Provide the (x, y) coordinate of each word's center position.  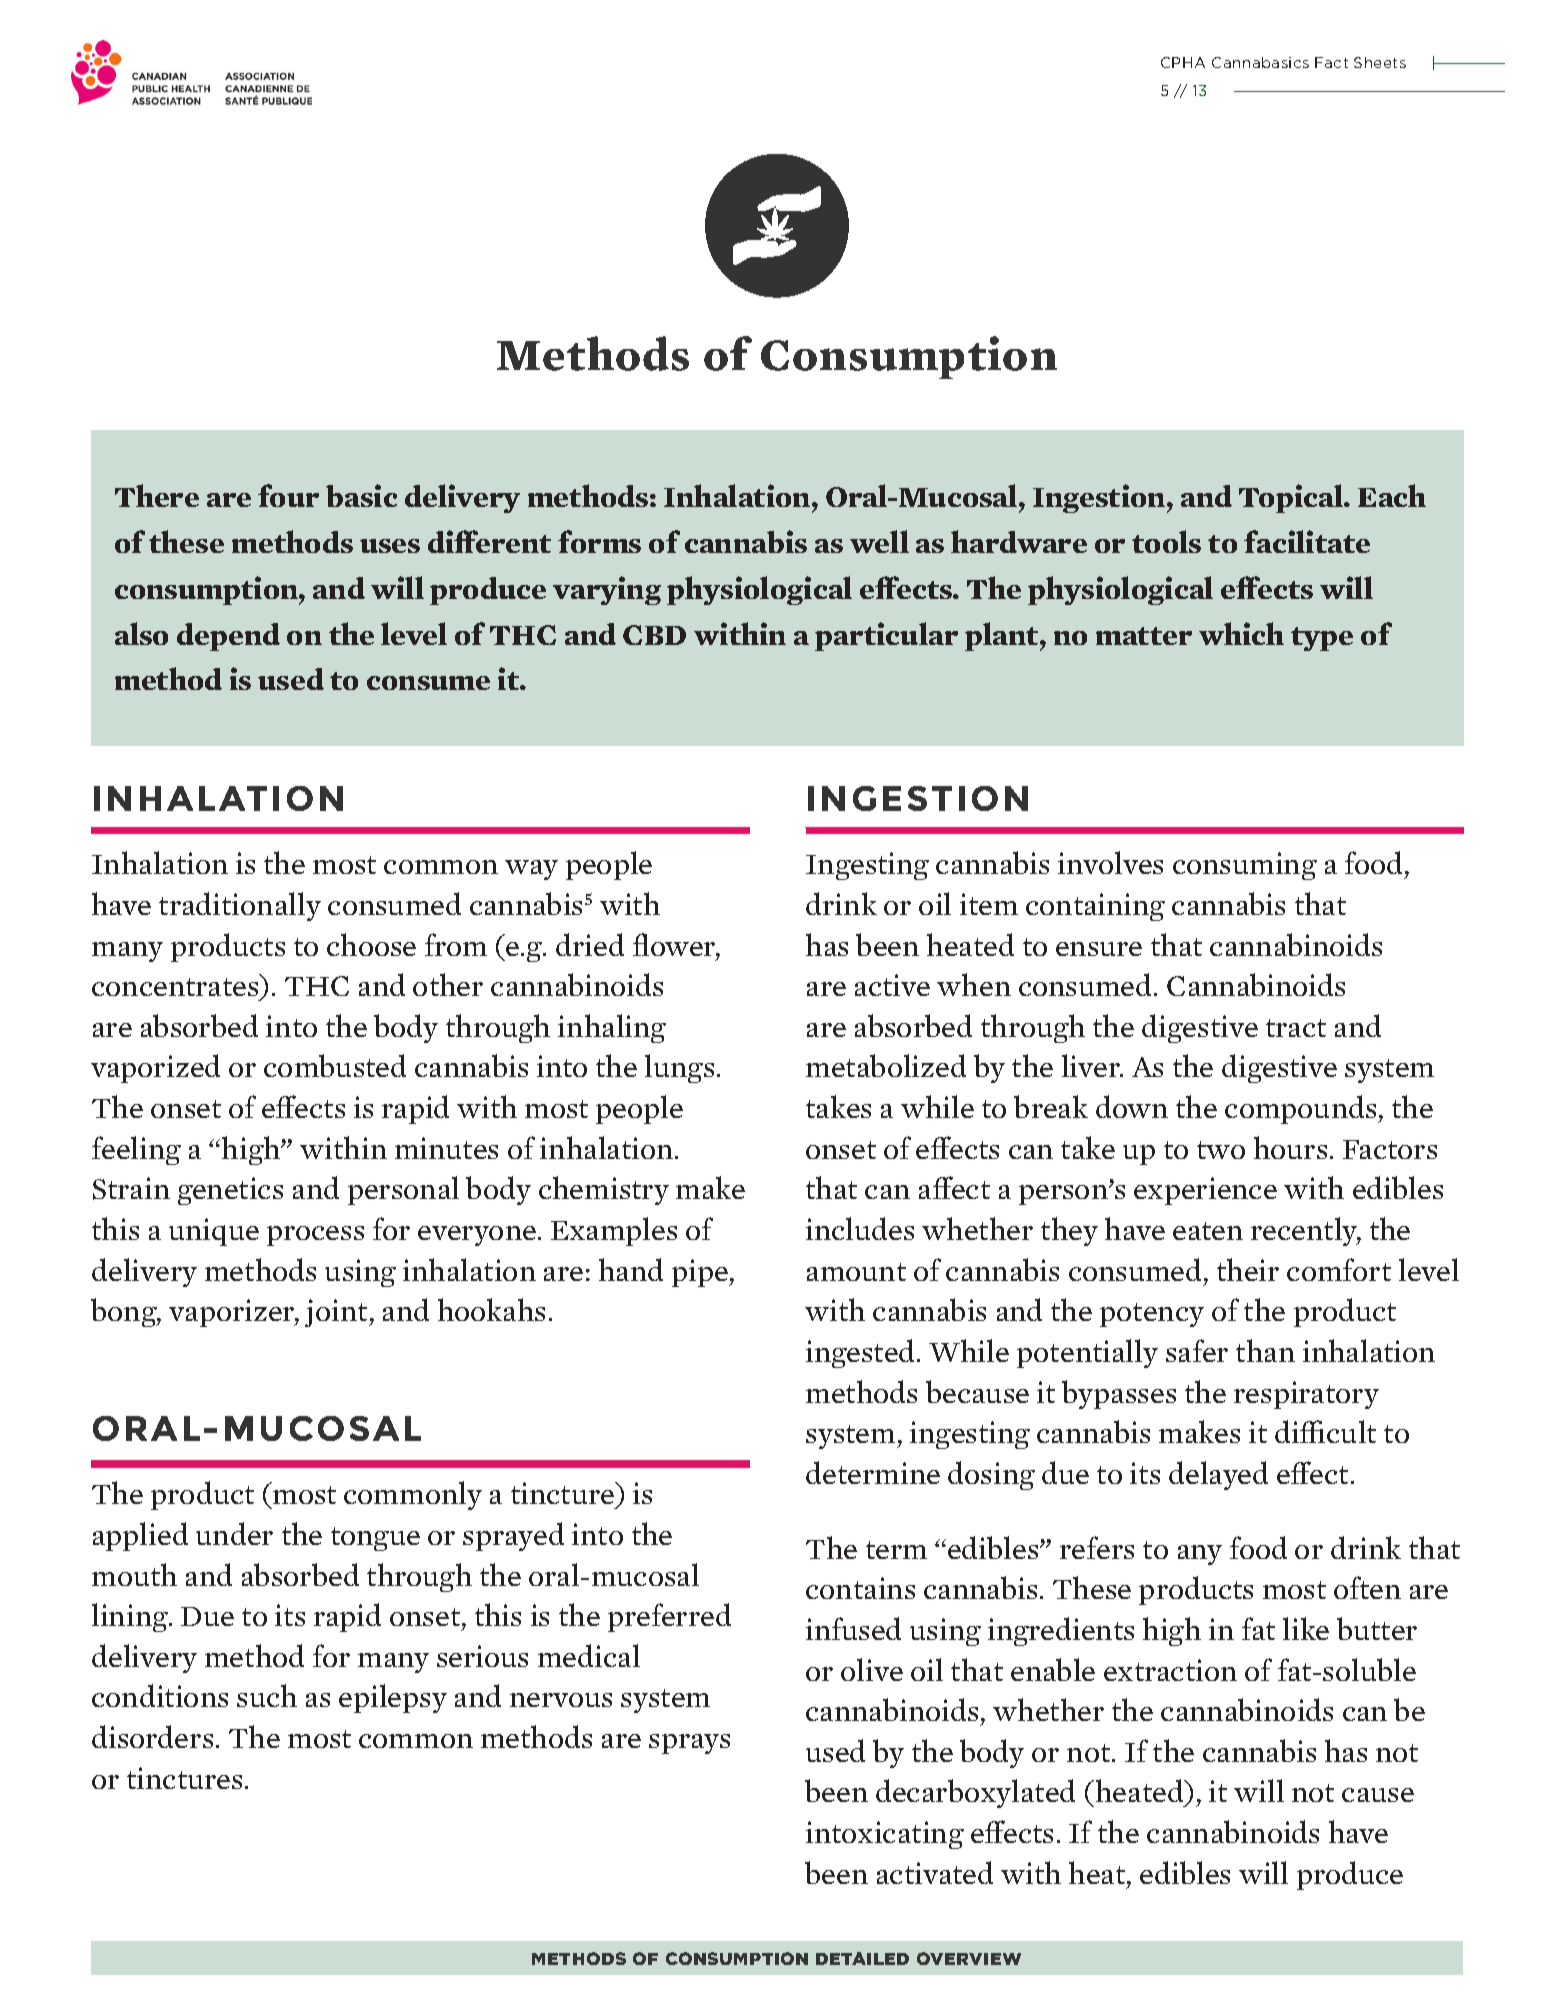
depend (228, 637)
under (234, 1533)
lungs (679, 1068)
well (879, 541)
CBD (654, 635)
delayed (1218, 1475)
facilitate (1307, 541)
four (288, 495)
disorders (152, 1736)
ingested (862, 1353)
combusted (335, 1065)
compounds (1302, 1109)
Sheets (1380, 62)
